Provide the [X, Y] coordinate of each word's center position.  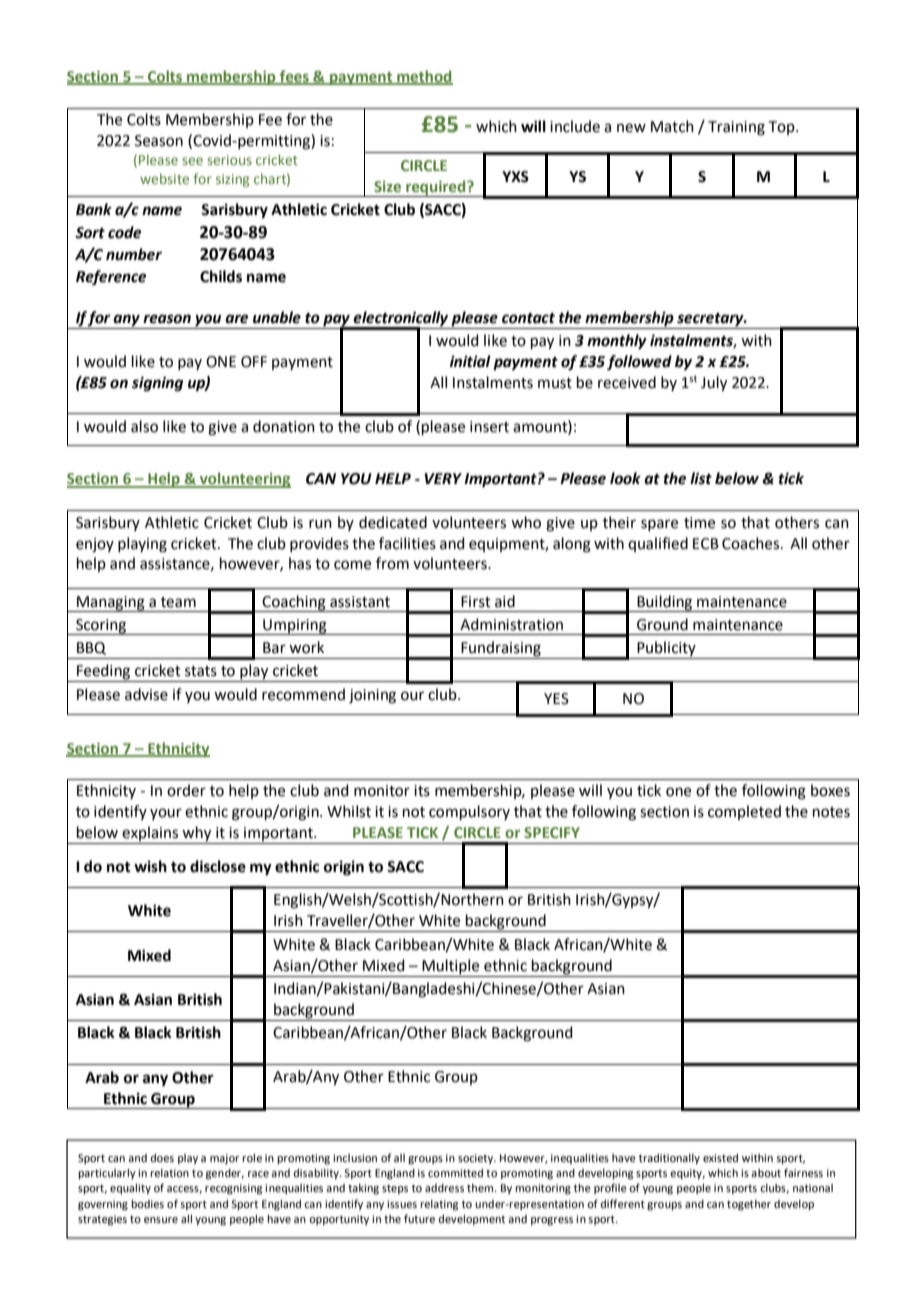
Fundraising [501, 650]
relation [169, 1173]
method [424, 77]
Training [736, 128]
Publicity [666, 650]
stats [201, 671]
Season [159, 141]
